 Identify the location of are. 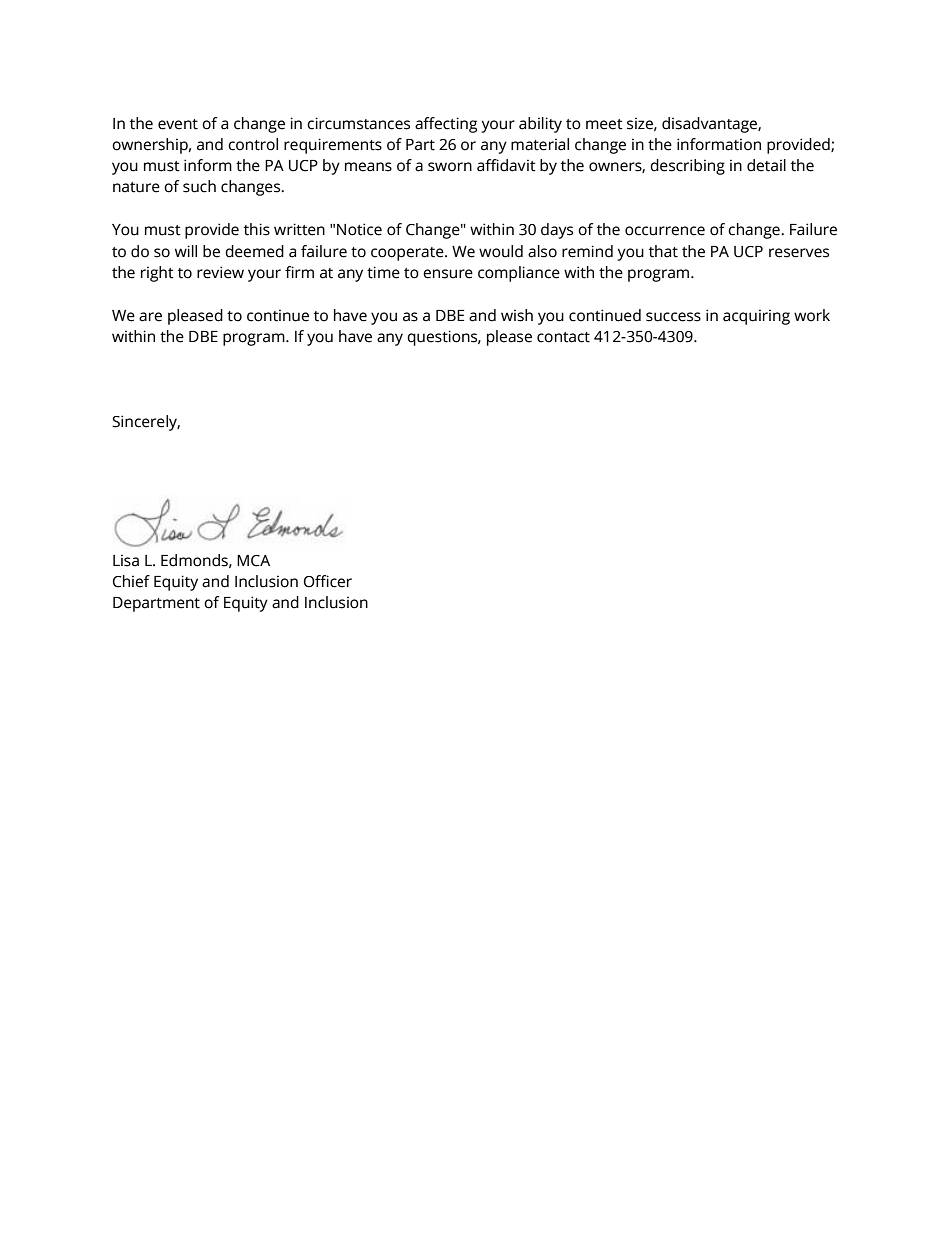
(150, 317).
